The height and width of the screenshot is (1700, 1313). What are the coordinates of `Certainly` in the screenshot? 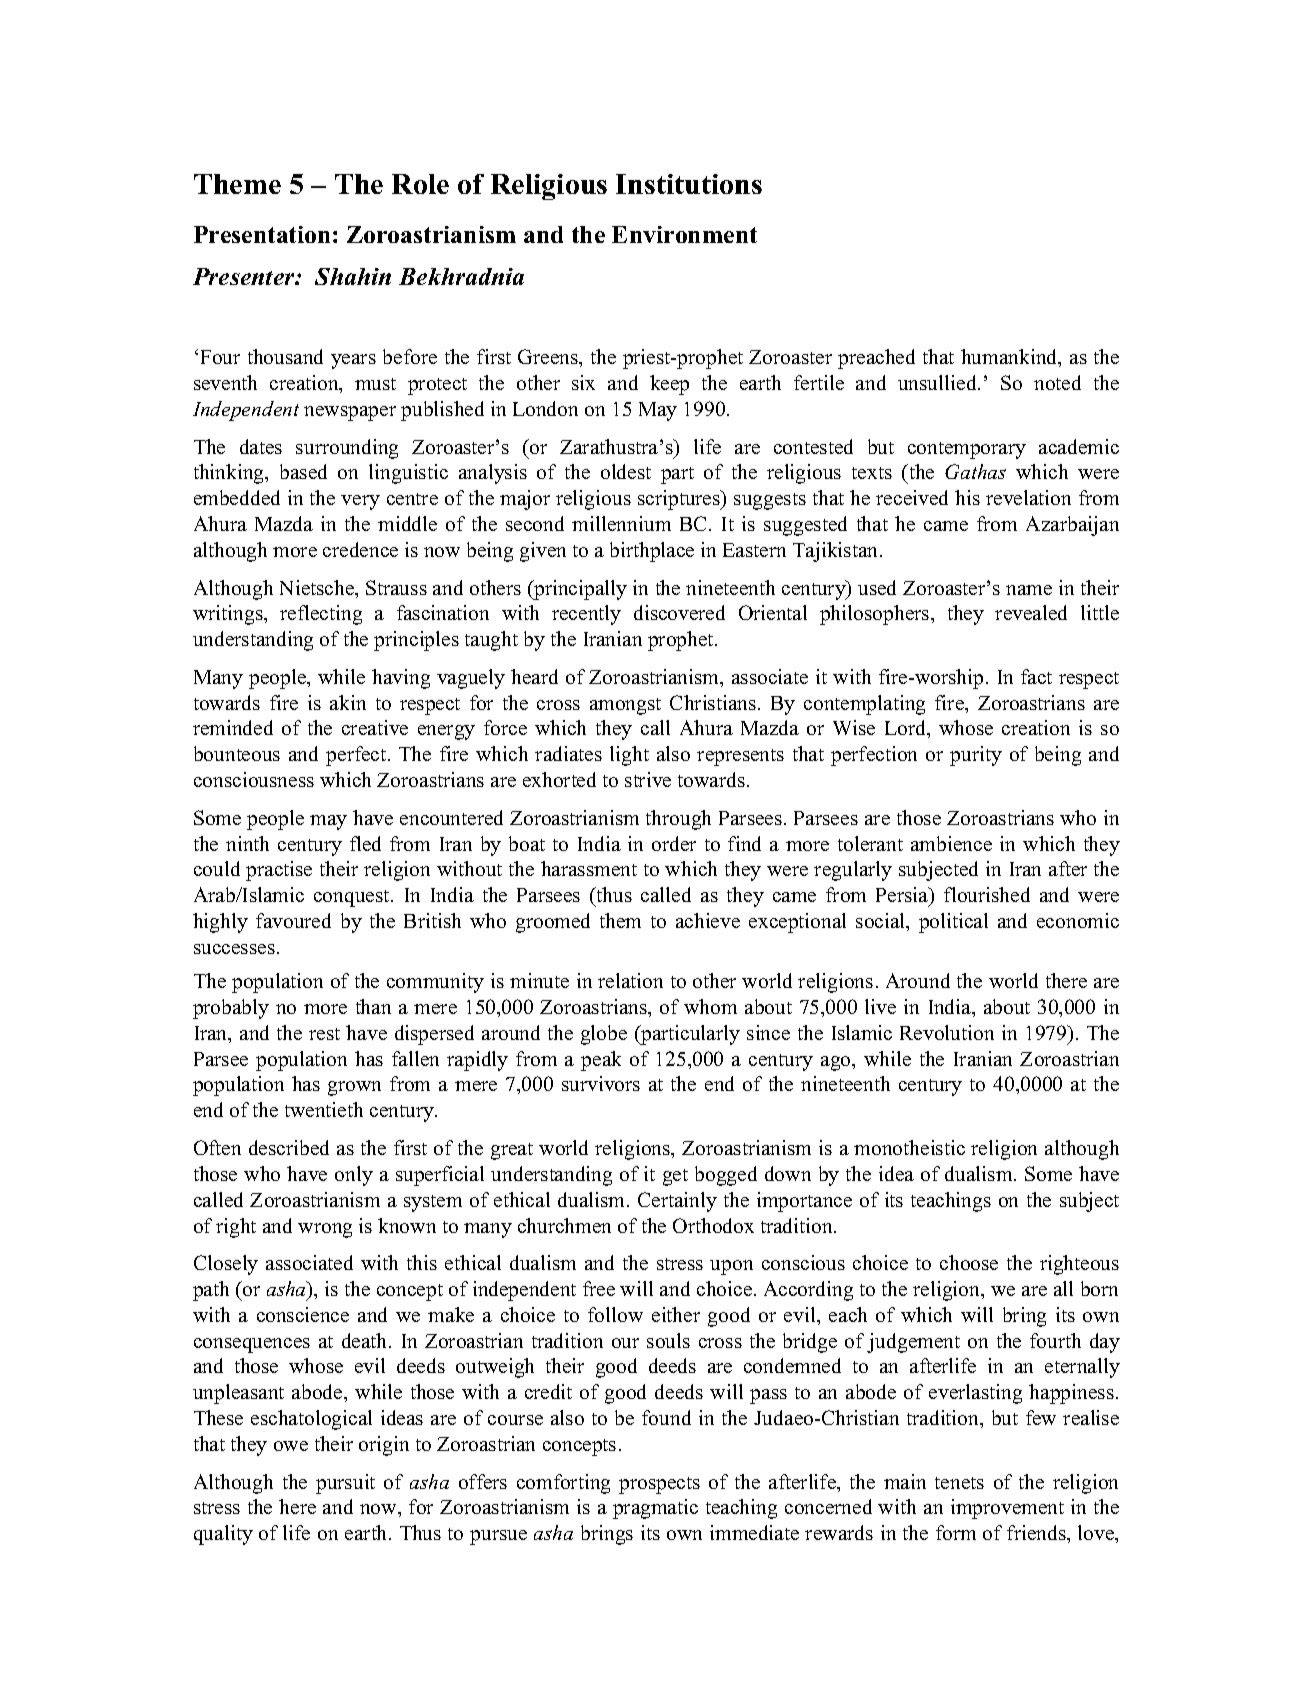 It's located at (677, 1202).
